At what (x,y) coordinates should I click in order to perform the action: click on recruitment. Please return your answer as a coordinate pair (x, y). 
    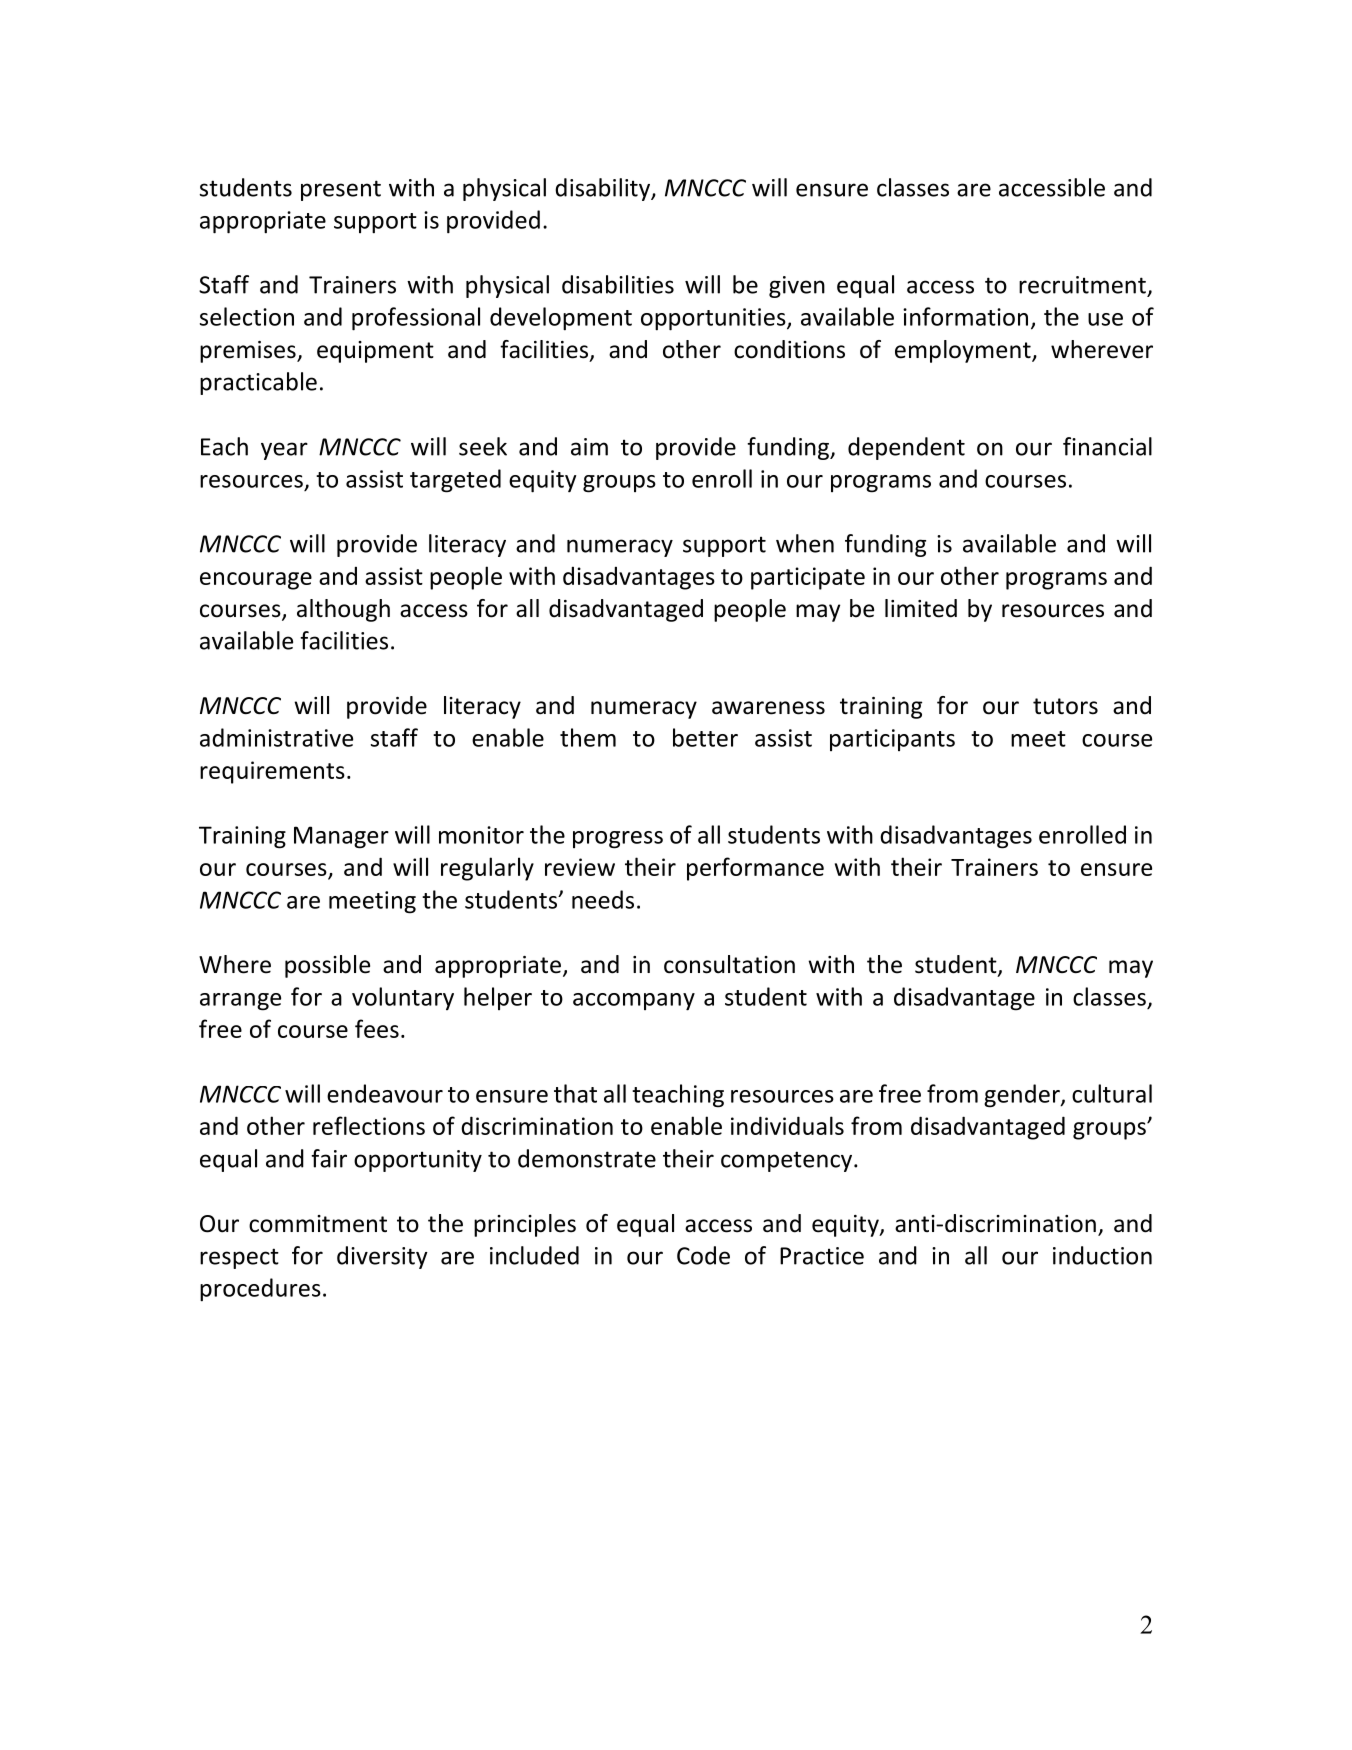
    Looking at the image, I should click on (1082, 285).
